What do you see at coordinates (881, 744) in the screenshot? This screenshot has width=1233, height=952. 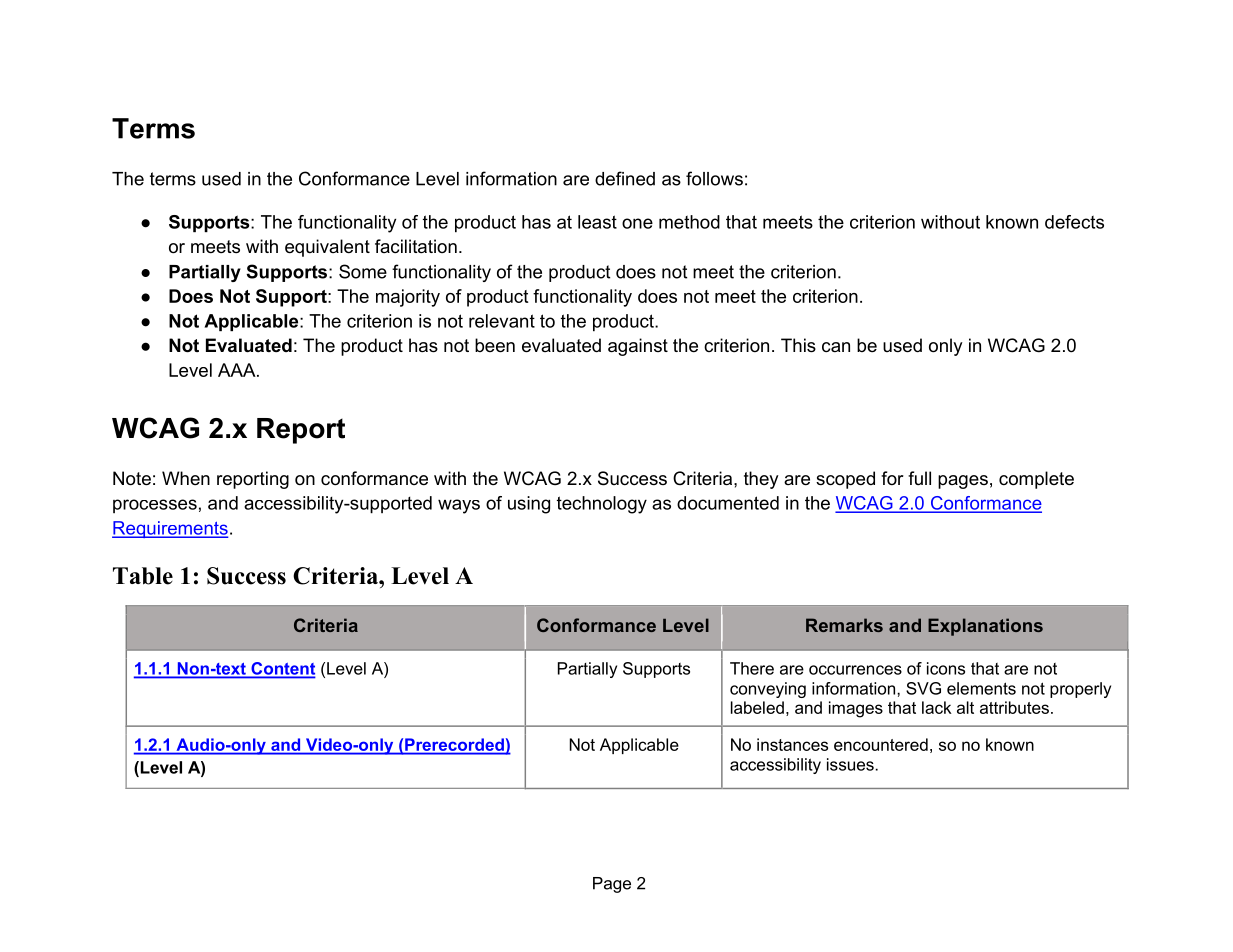 I see `encountered` at bounding box center [881, 744].
